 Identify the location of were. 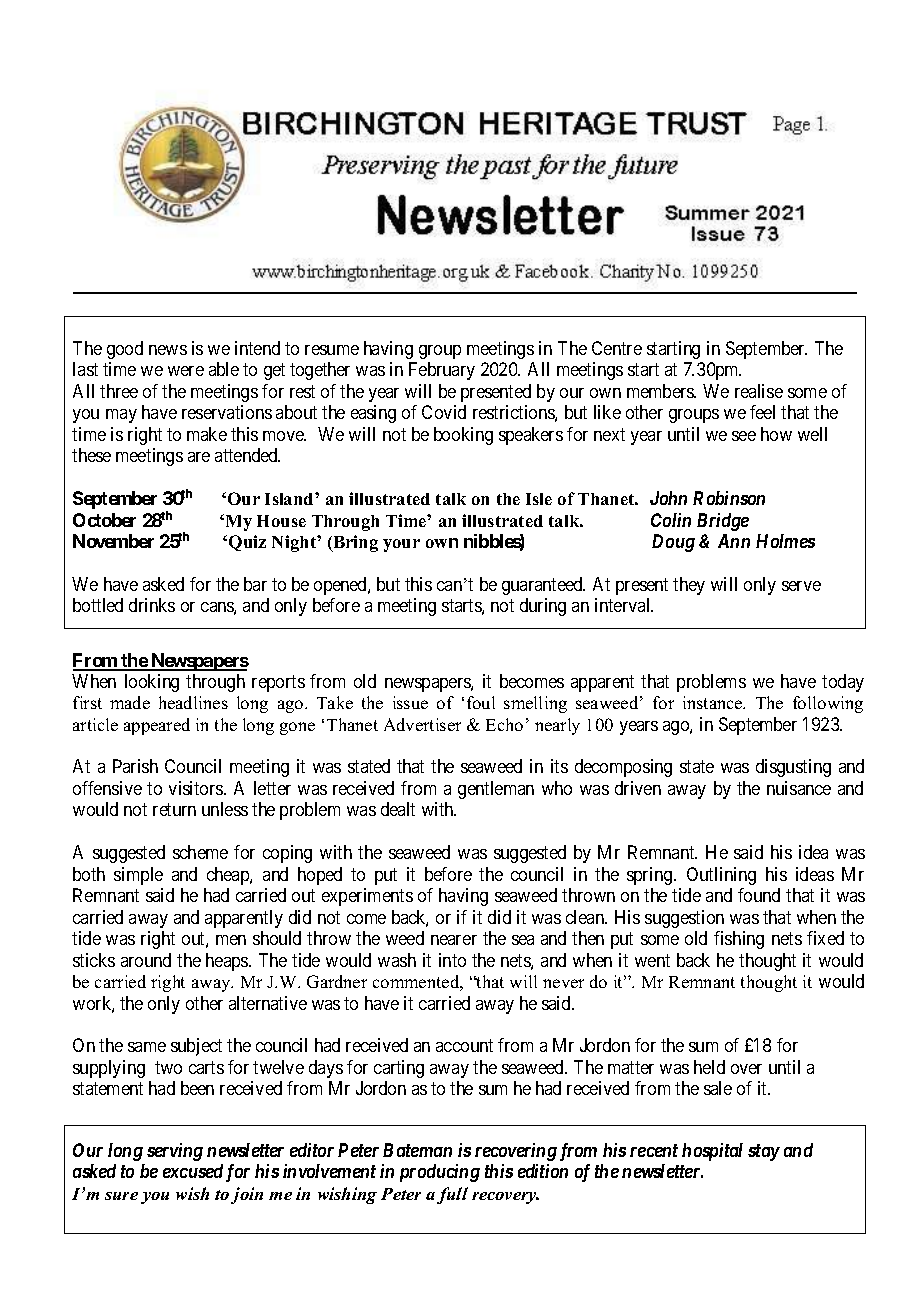
(186, 371).
